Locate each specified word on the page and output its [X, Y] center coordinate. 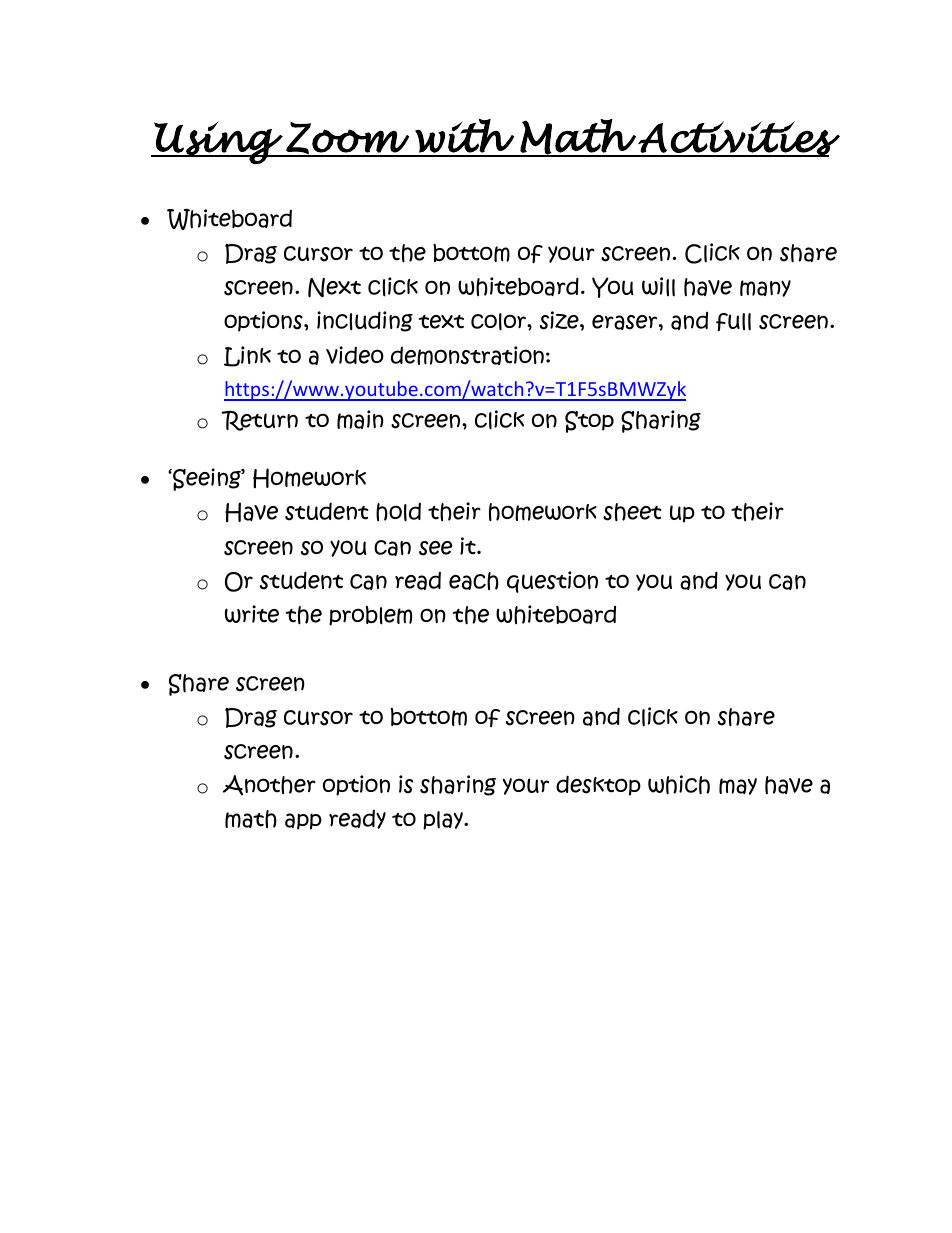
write [252, 614]
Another [269, 785]
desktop [598, 785]
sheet [632, 512]
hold [398, 512]
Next [334, 288]
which [679, 785]
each [474, 581]
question [552, 582]
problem [370, 616]
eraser [626, 322]
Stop [589, 422]
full [733, 322]
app [303, 821]
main [360, 419]
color [500, 322]
